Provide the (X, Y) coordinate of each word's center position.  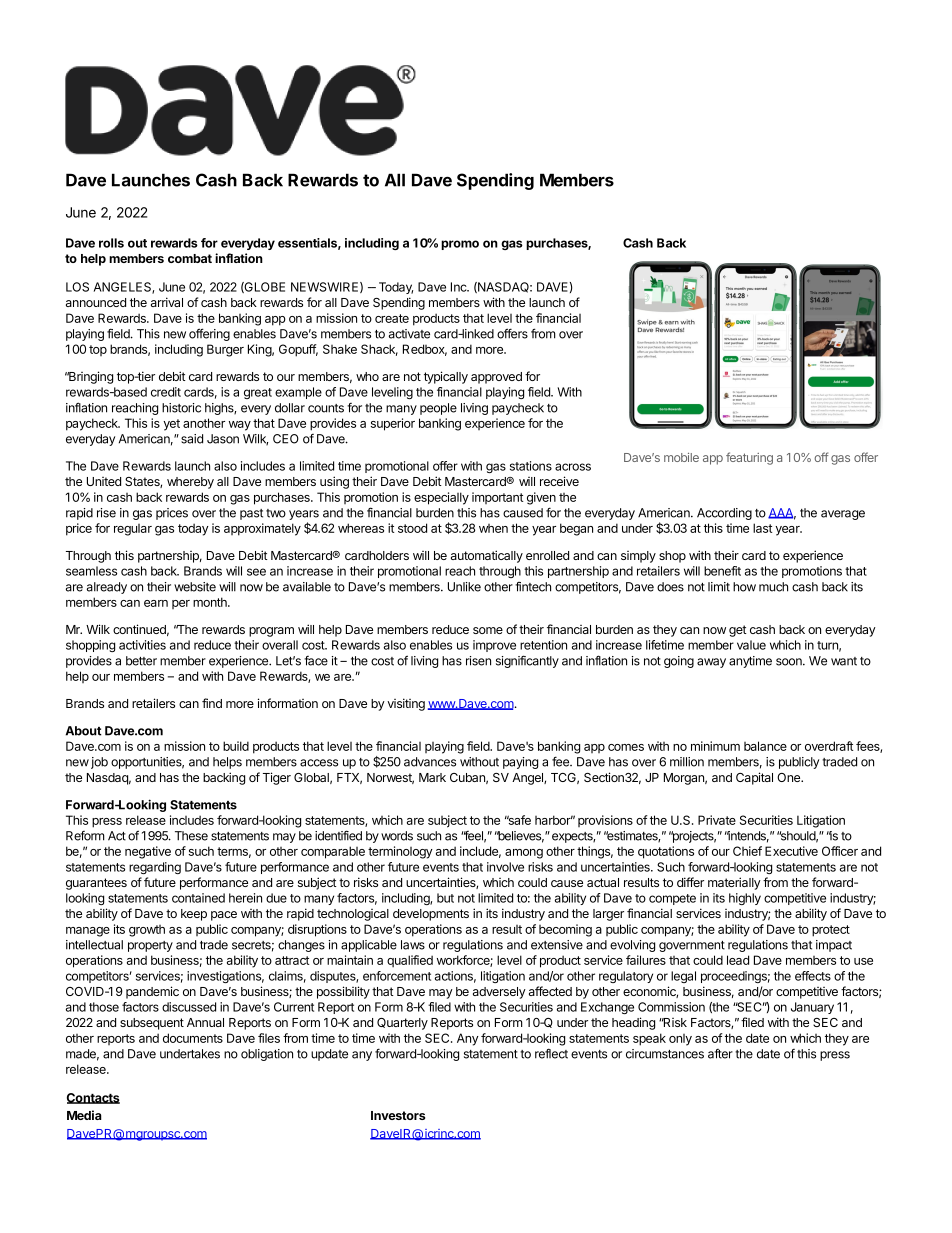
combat (190, 258)
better (141, 661)
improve (494, 646)
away (711, 663)
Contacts (93, 1098)
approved (496, 378)
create (392, 318)
